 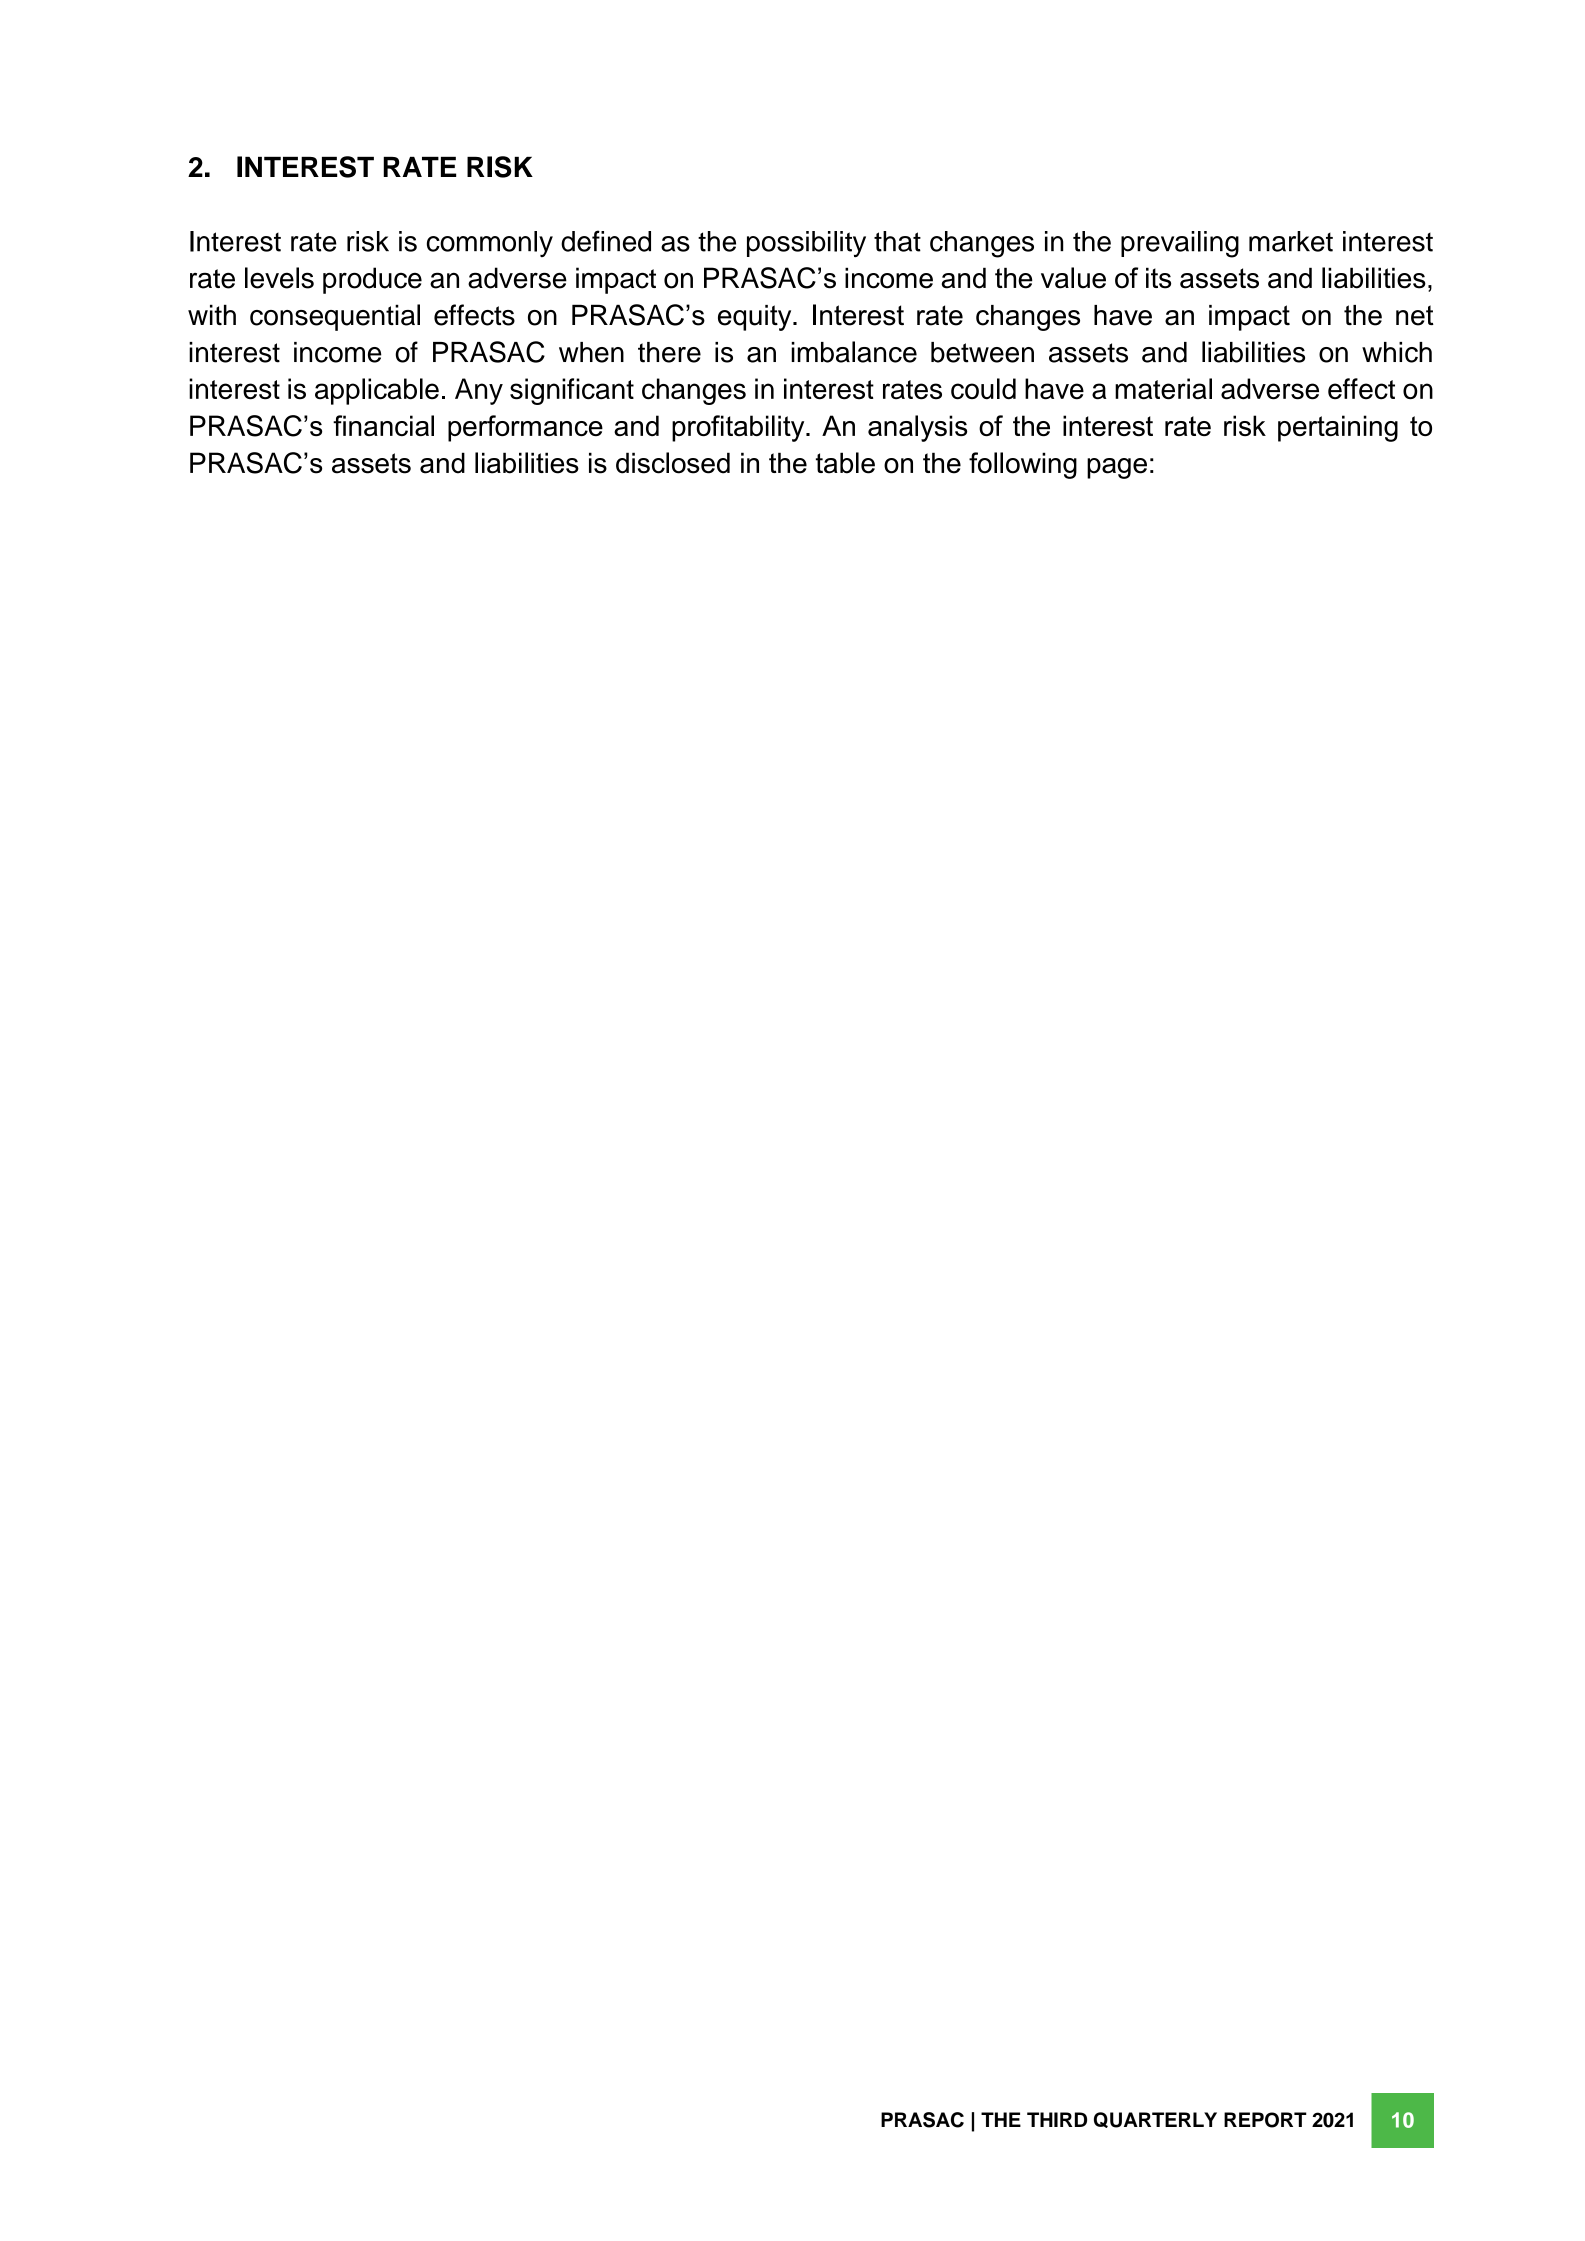 I want to click on equity, so click(x=756, y=318).
